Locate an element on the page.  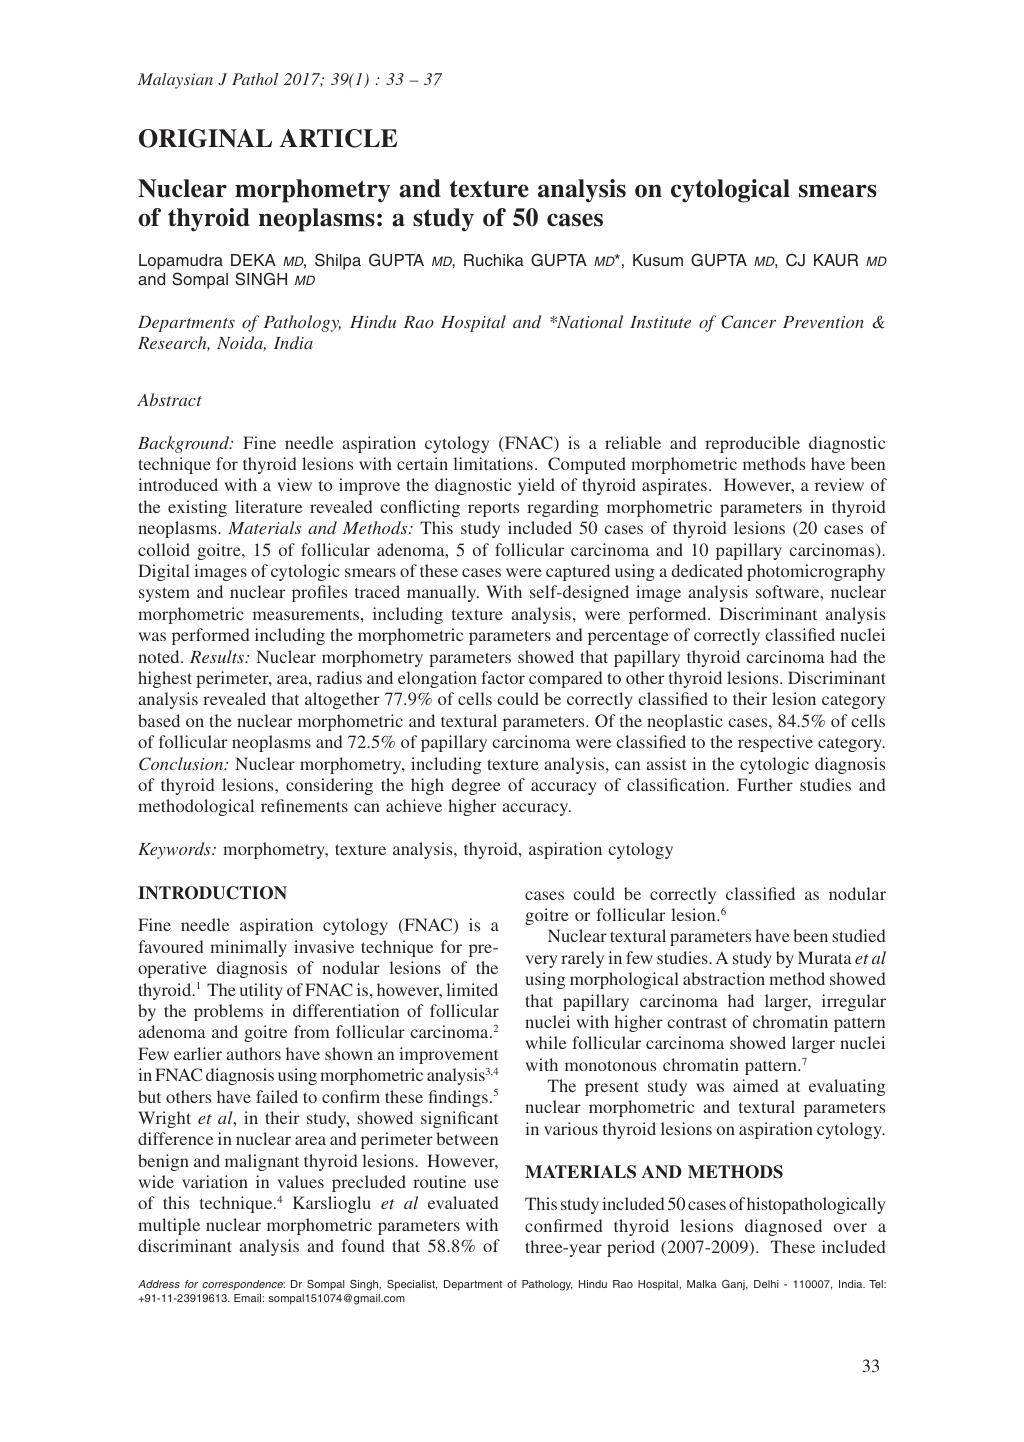
problems is located at coordinates (228, 1012).
